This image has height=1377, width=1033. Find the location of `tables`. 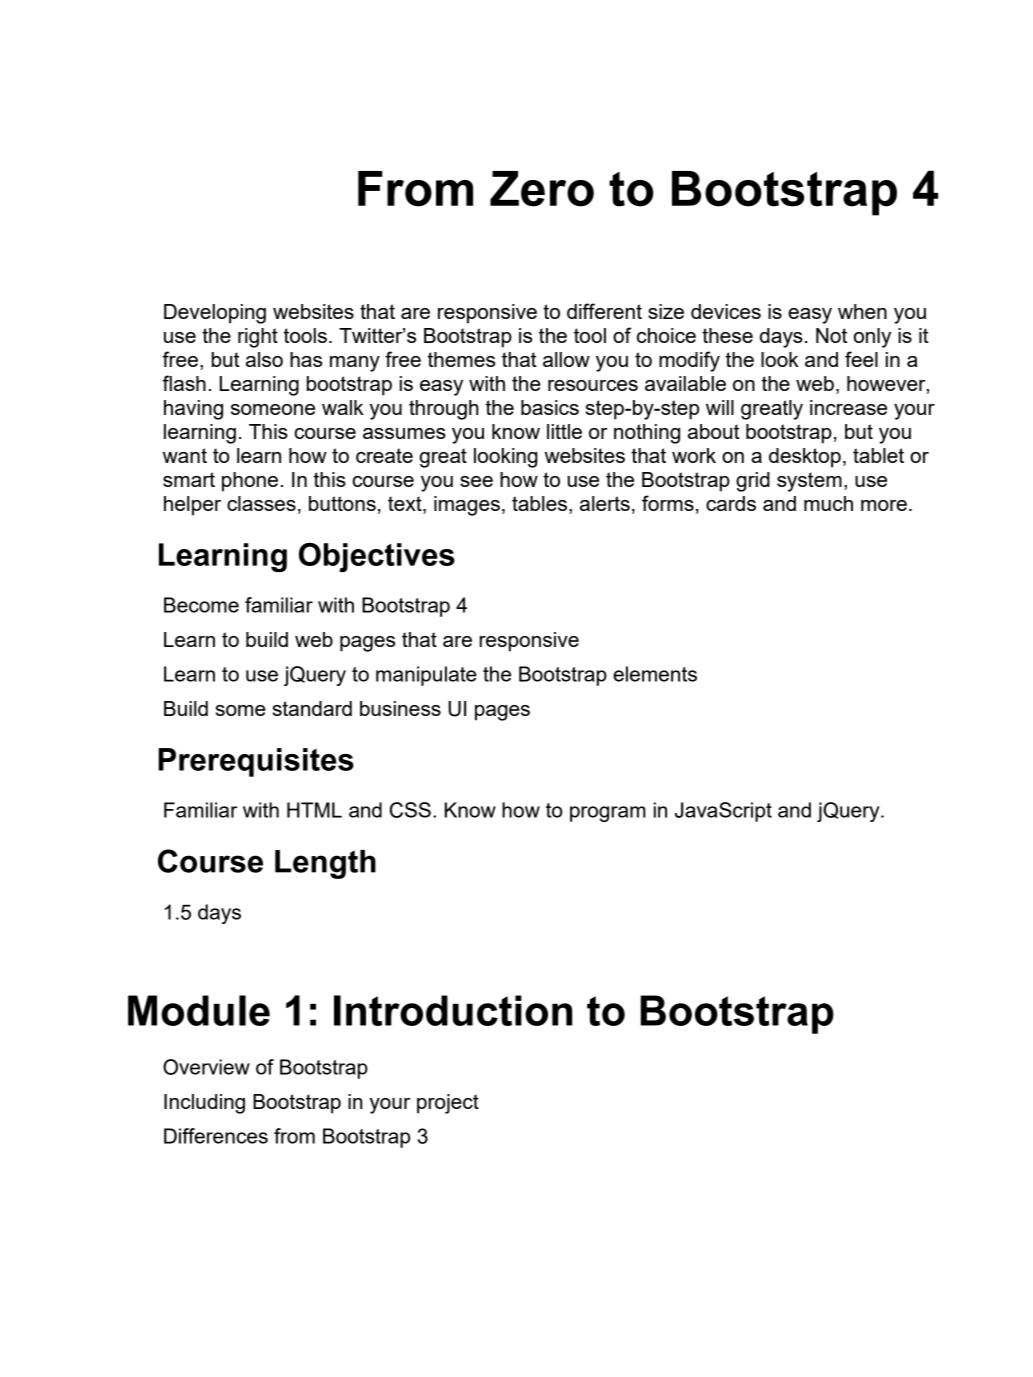

tables is located at coordinates (539, 503).
